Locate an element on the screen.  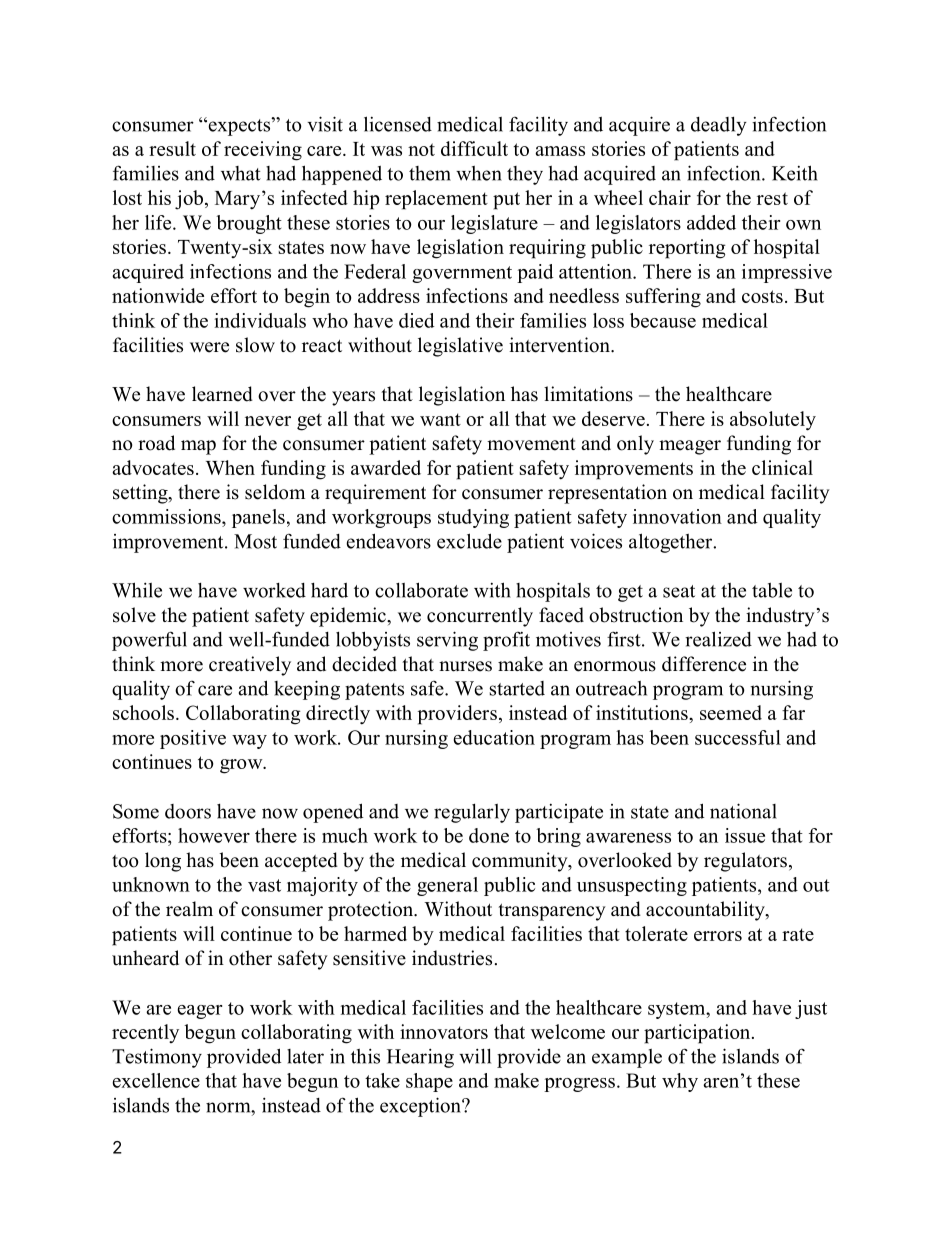
result is located at coordinates (172, 148).
